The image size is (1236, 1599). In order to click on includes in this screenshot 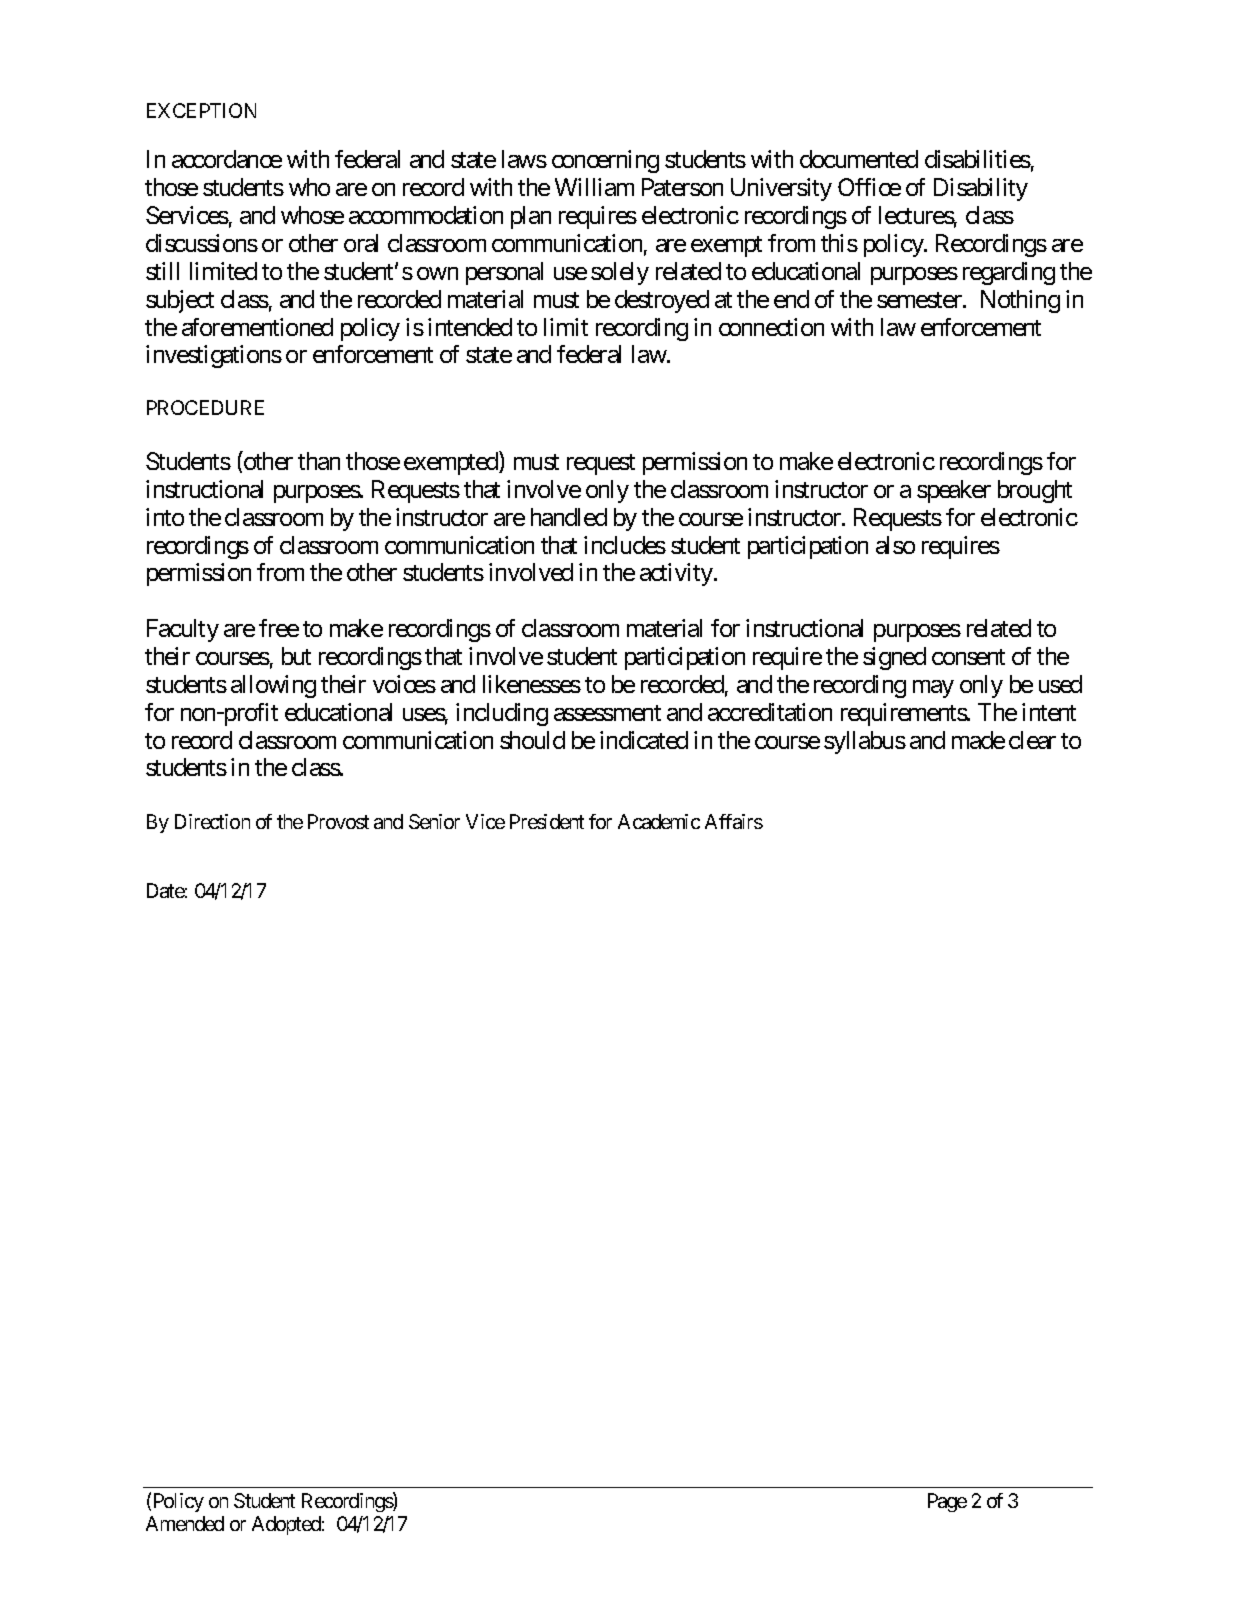, I will do `click(625, 545)`.
